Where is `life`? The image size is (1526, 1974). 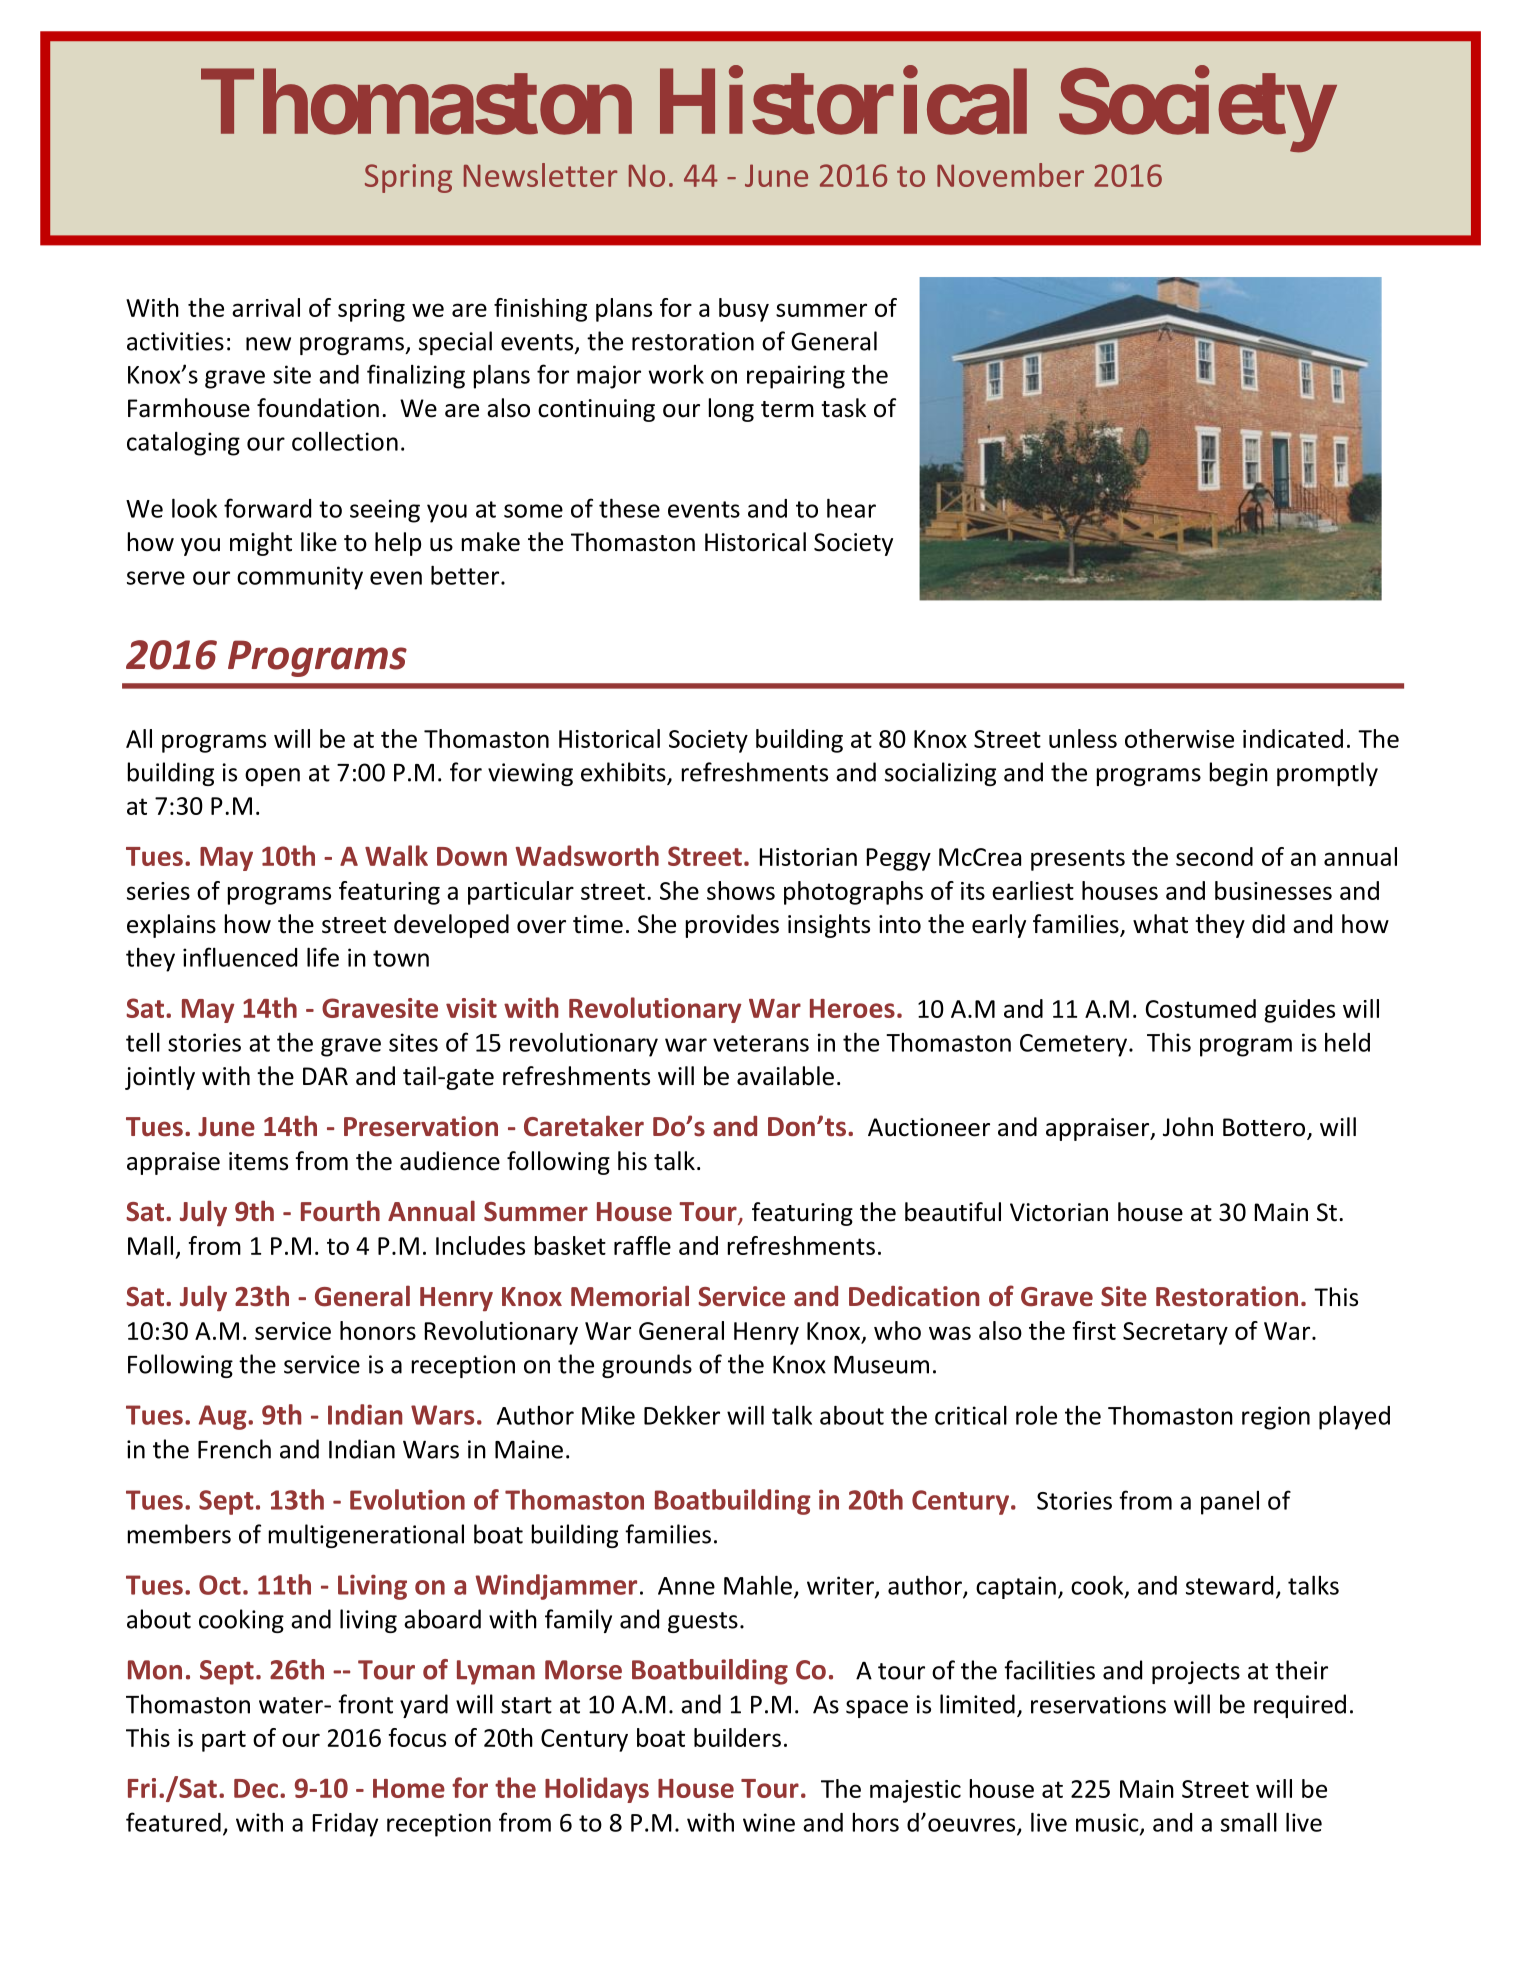
life is located at coordinates (323, 957).
